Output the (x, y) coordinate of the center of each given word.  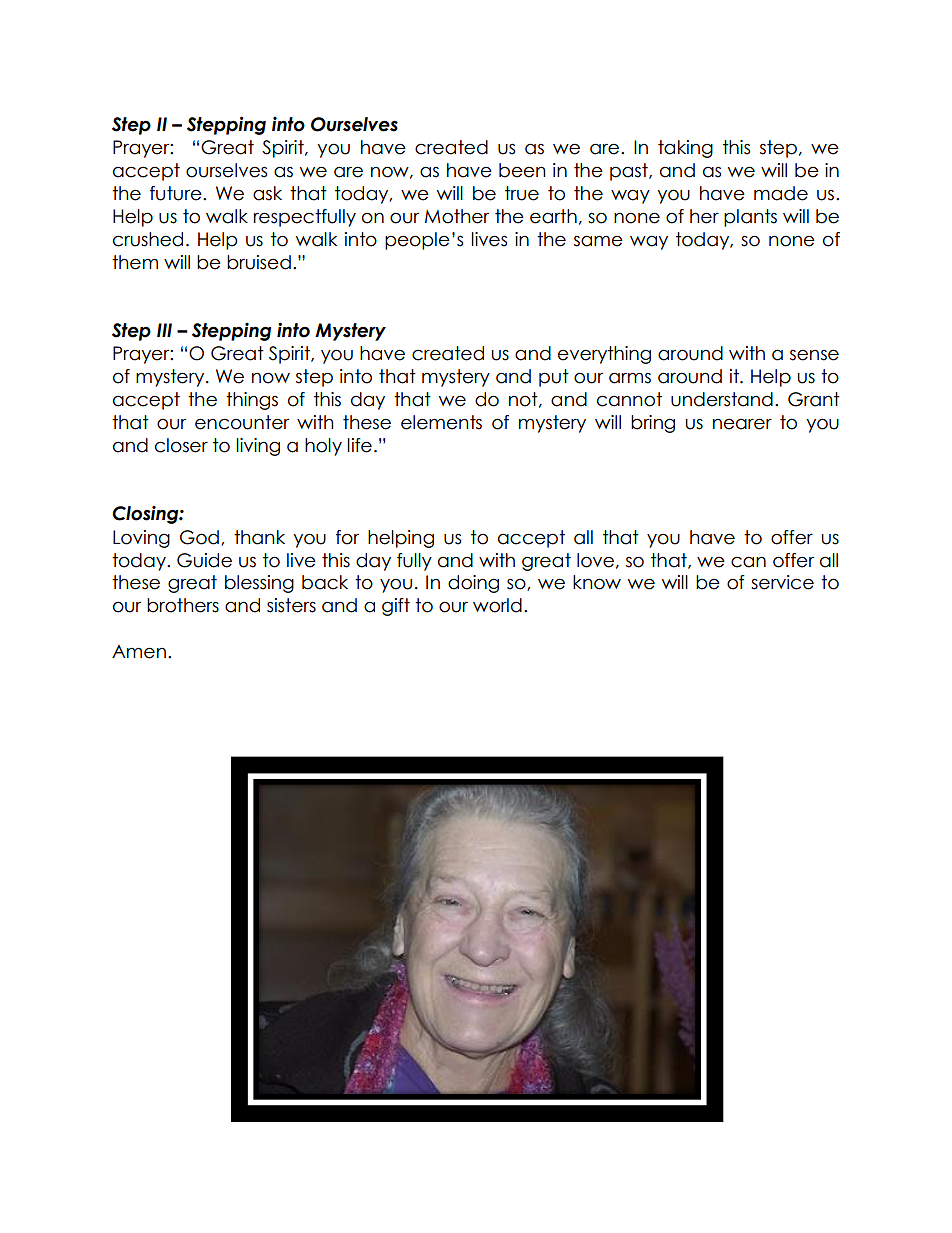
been (522, 170)
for (347, 537)
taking (685, 149)
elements (441, 422)
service (782, 582)
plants (750, 218)
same (598, 241)
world (497, 605)
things (252, 401)
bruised (259, 262)
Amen (139, 652)
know (597, 582)
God (199, 537)
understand (722, 399)
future (177, 193)
